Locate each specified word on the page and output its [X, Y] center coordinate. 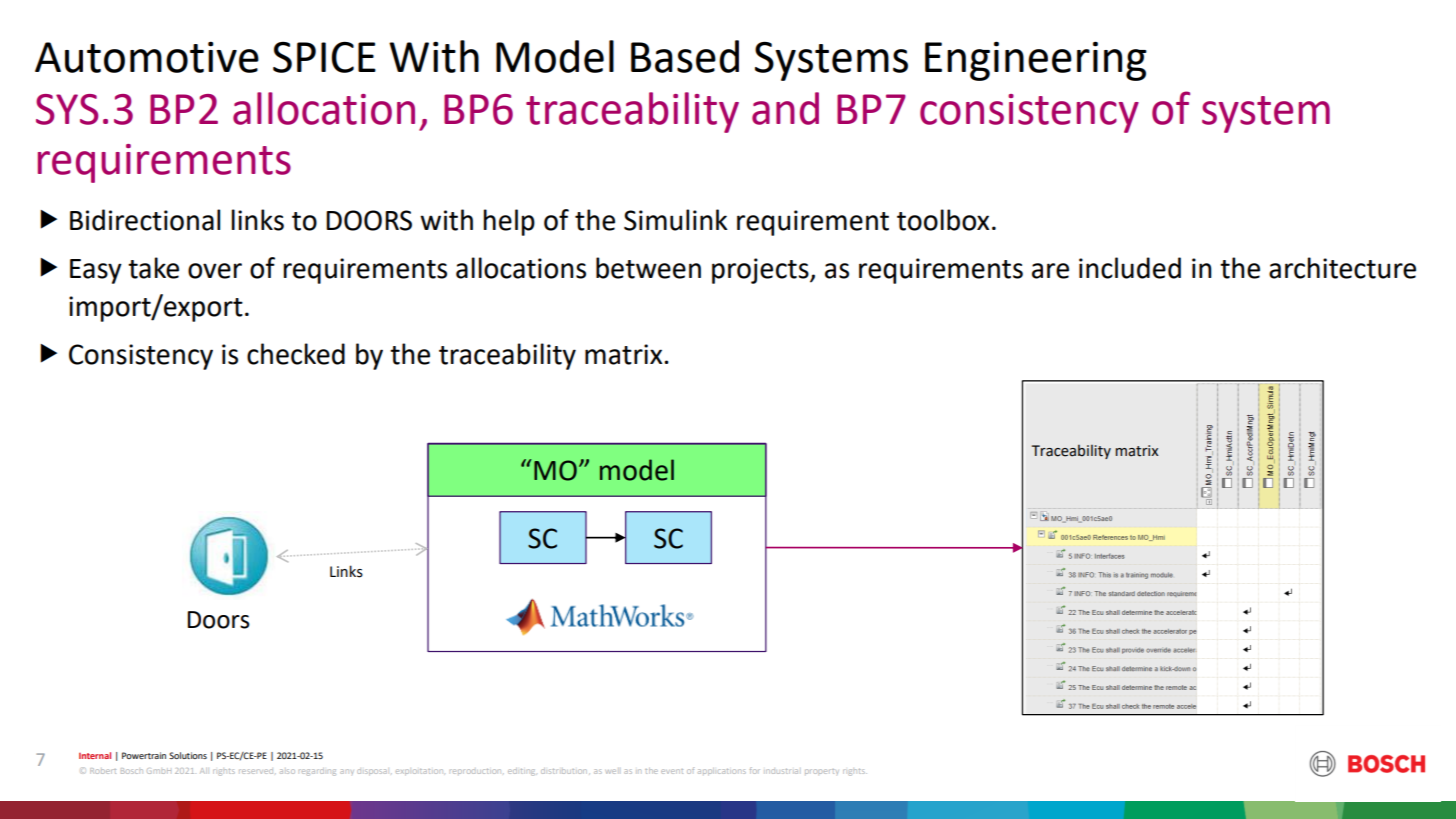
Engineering [1036, 61]
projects [761, 271]
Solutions [188, 755]
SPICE [324, 57]
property [822, 771]
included [1130, 268]
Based [685, 56]
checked [296, 354]
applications [722, 771]
